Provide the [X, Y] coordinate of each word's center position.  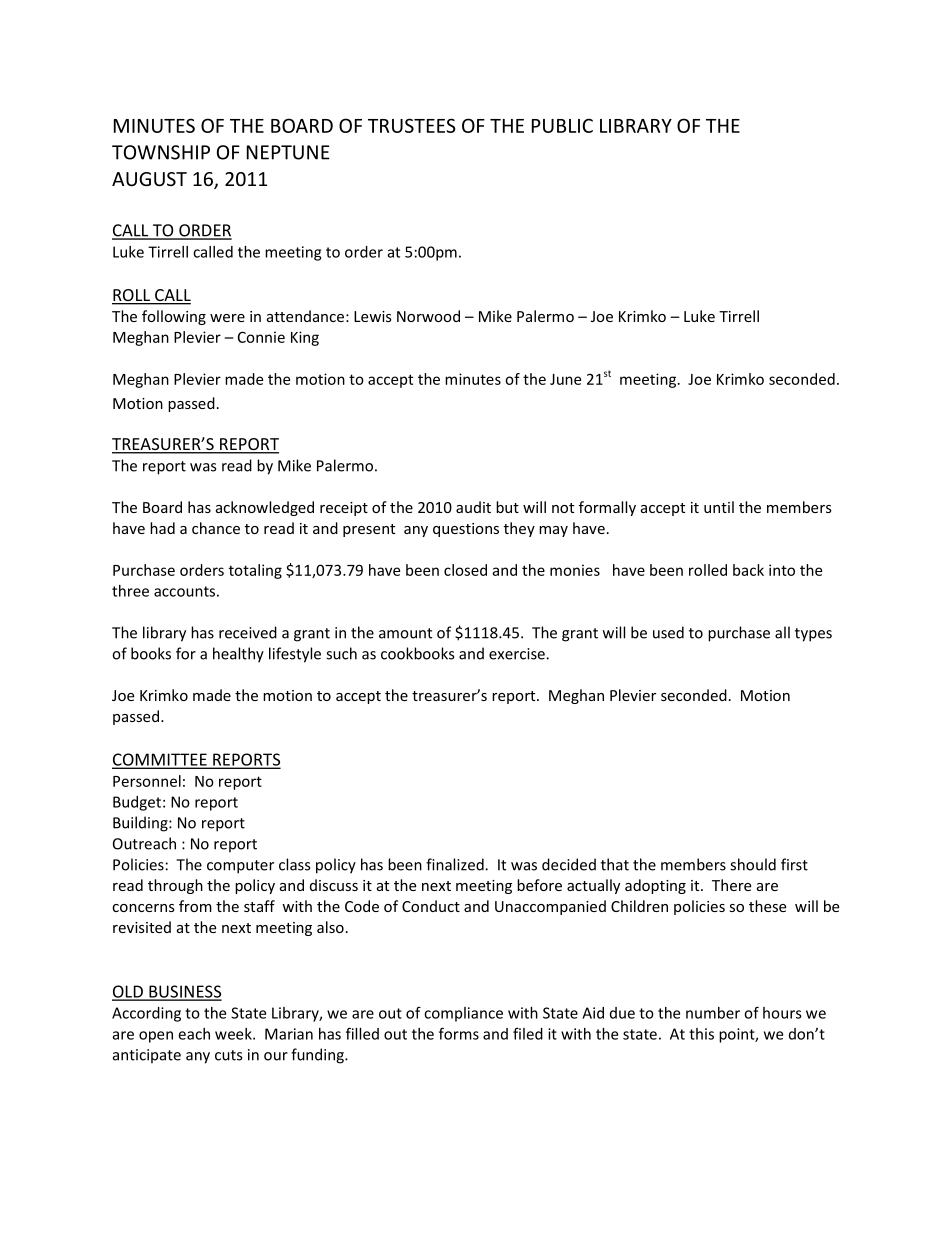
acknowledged [265, 508]
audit [473, 507]
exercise [518, 654]
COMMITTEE [160, 760]
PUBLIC [562, 125]
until [719, 507]
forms [459, 1033]
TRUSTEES [412, 125]
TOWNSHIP [161, 152]
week [234, 1034]
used [668, 632]
